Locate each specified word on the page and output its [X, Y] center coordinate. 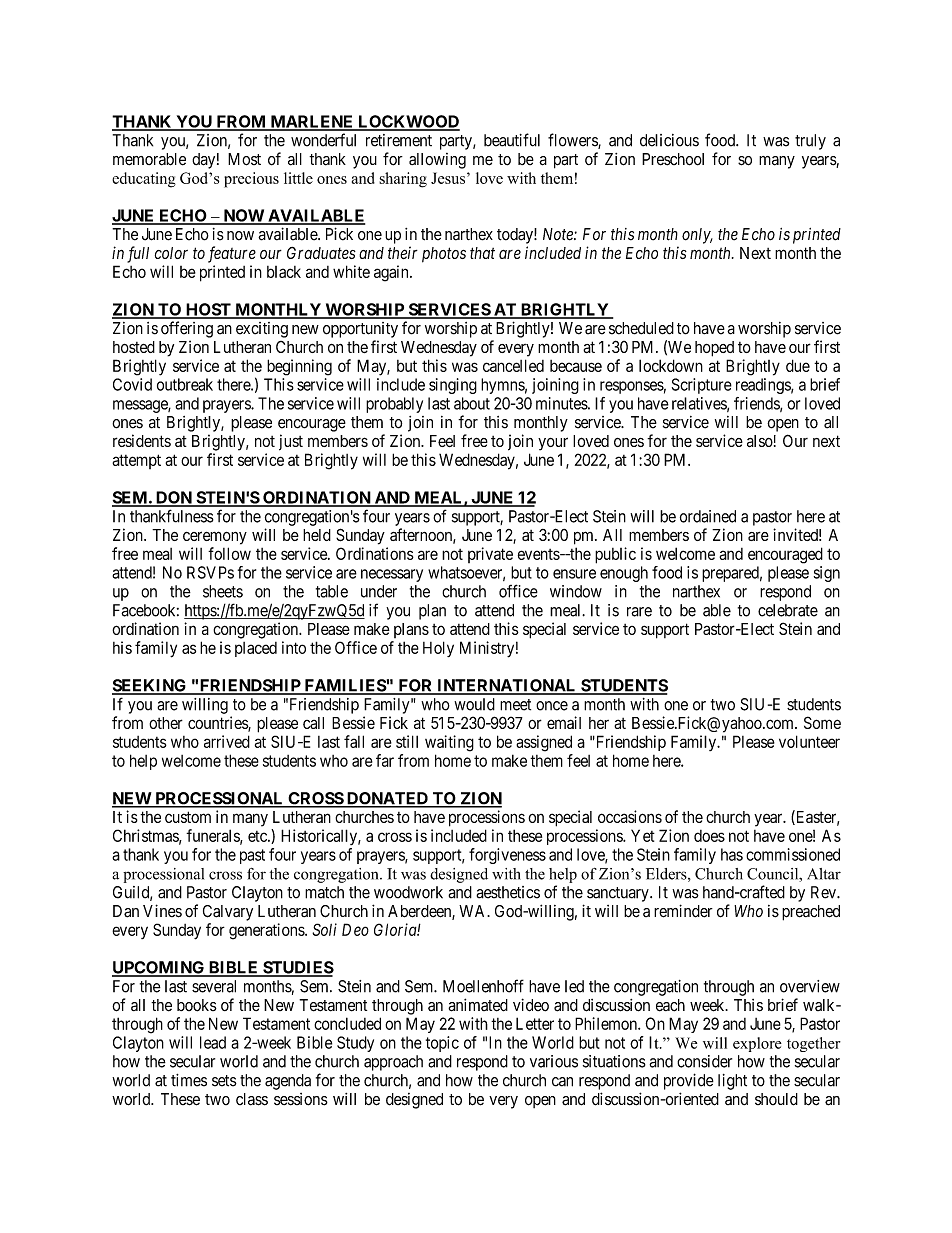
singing [453, 386]
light [732, 1082]
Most [244, 159]
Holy [438, 649]
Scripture [702, 386]
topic [442, 1044]
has [732, 854]
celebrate [788, 610]
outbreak [185, 384]
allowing [437, 161]
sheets [223, 591]
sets [224, 1081]
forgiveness [507, 856]
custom [188, 817]
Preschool [673, 159]
